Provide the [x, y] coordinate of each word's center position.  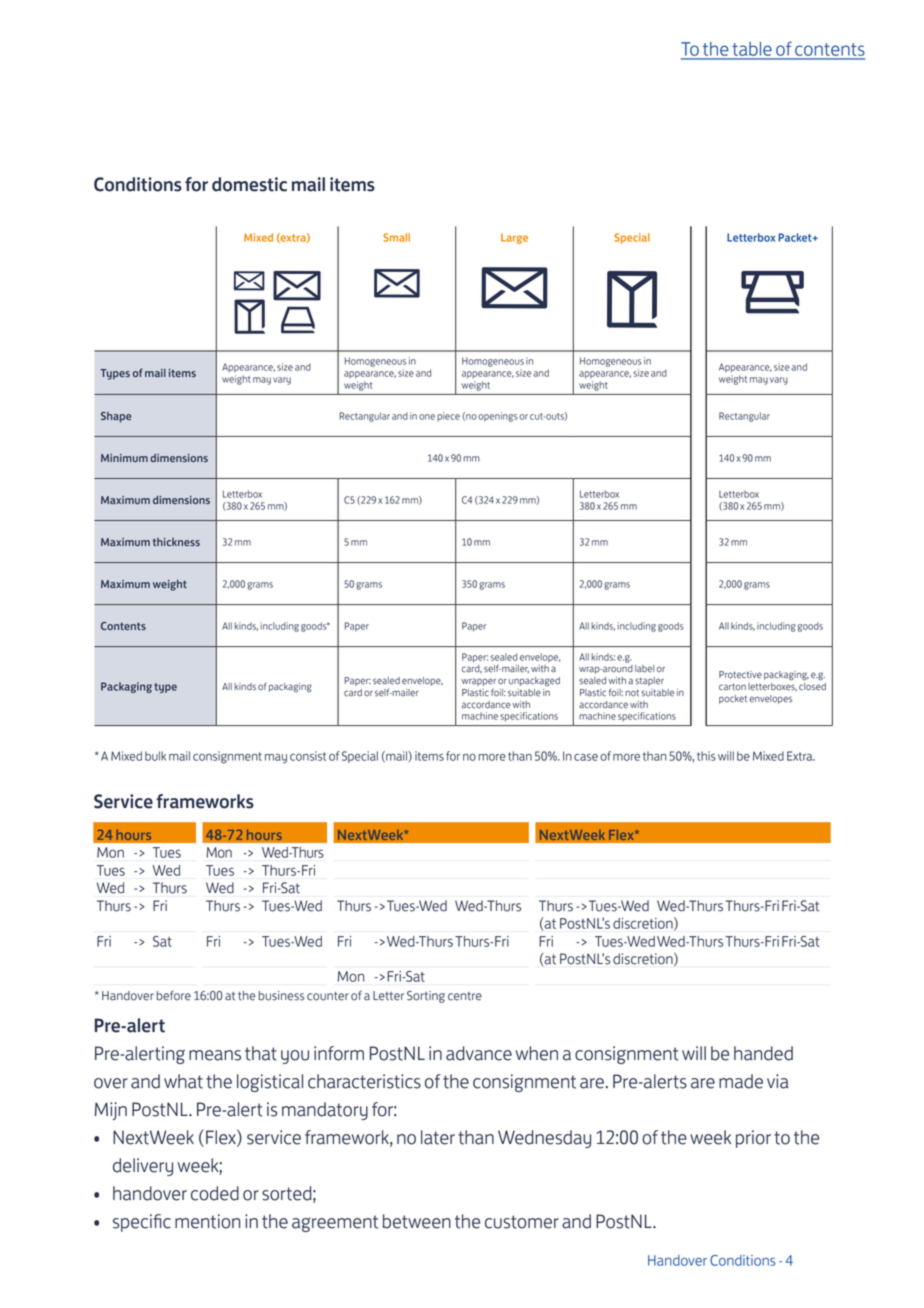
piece [448, 416]
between [417, 1221]
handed [763, 1053]
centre [465, 996]
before [173, 995]
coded [215, 1193]
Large [514, 238]
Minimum [124, 458]
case [586, 757]
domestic [249, 184]
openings [498, 417]
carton [732, 687]
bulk [155, 756]
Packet [796, 237]
